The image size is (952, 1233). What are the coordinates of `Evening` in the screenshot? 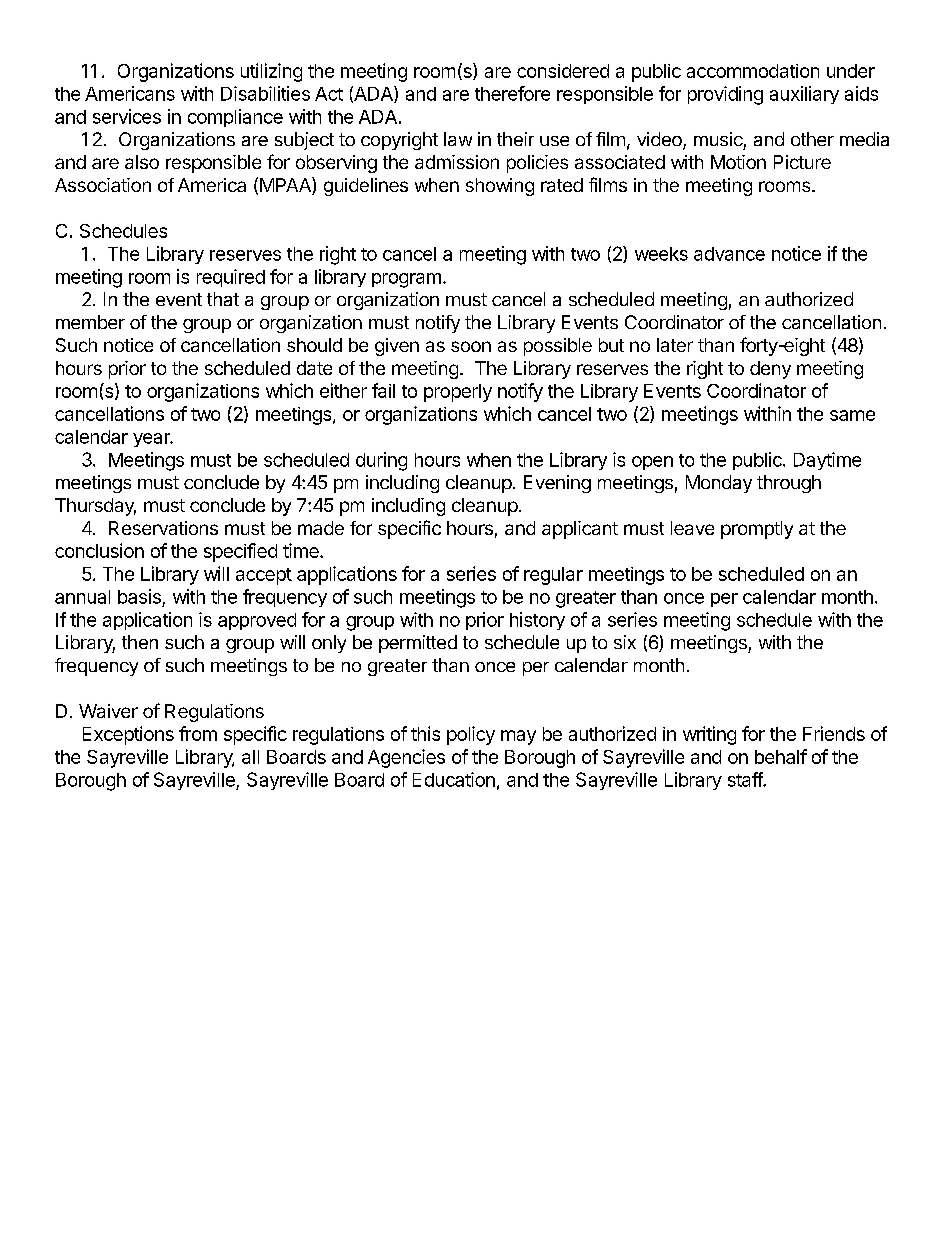 It's located at (557, 484).
